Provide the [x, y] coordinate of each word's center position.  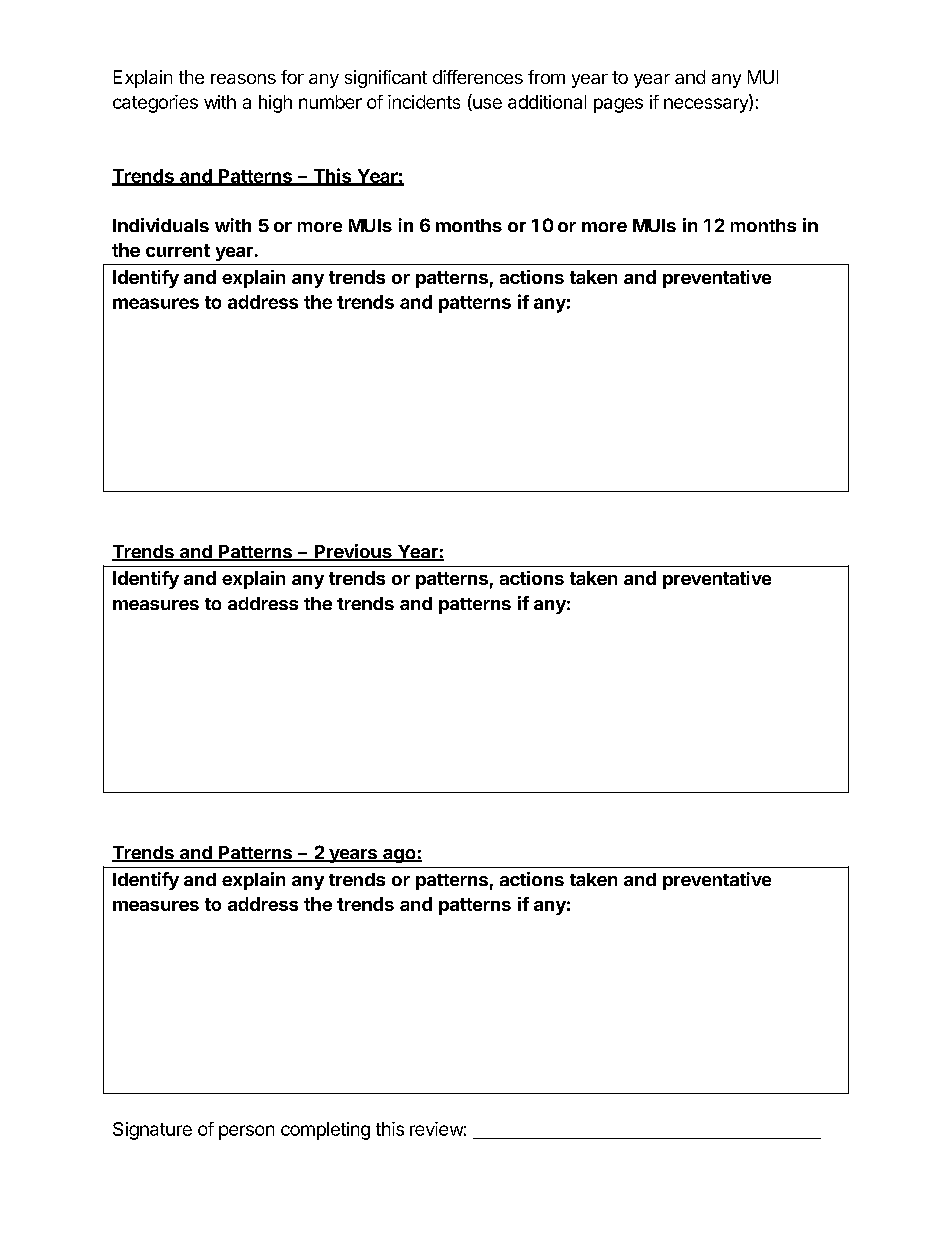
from [546, 77]
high [275, 104]
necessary [707, 105]
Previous [353, 552]
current [178, 250]
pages [618, 105]
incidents [424, 102]
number [330, 102]
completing [325, 1131]
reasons [243, 79]
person [246, 1132]
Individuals [161, 225]
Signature [152, 1131]
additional [547, 102]
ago [399, 856]
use [486, 104]
